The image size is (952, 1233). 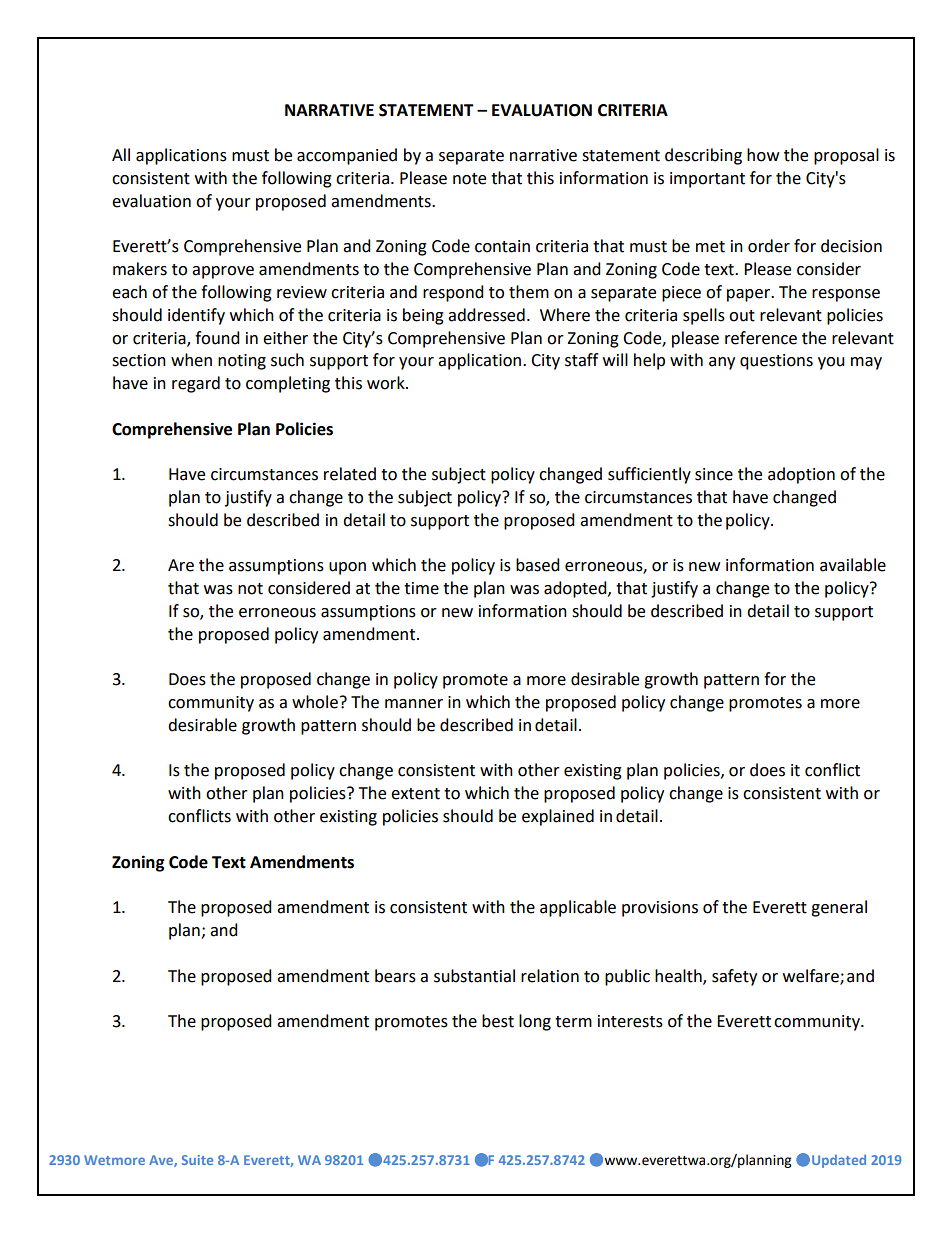 What do you see at coordinates (197, 1160) in the page?
I see `Suite` at bounding box center [197, 1160].
